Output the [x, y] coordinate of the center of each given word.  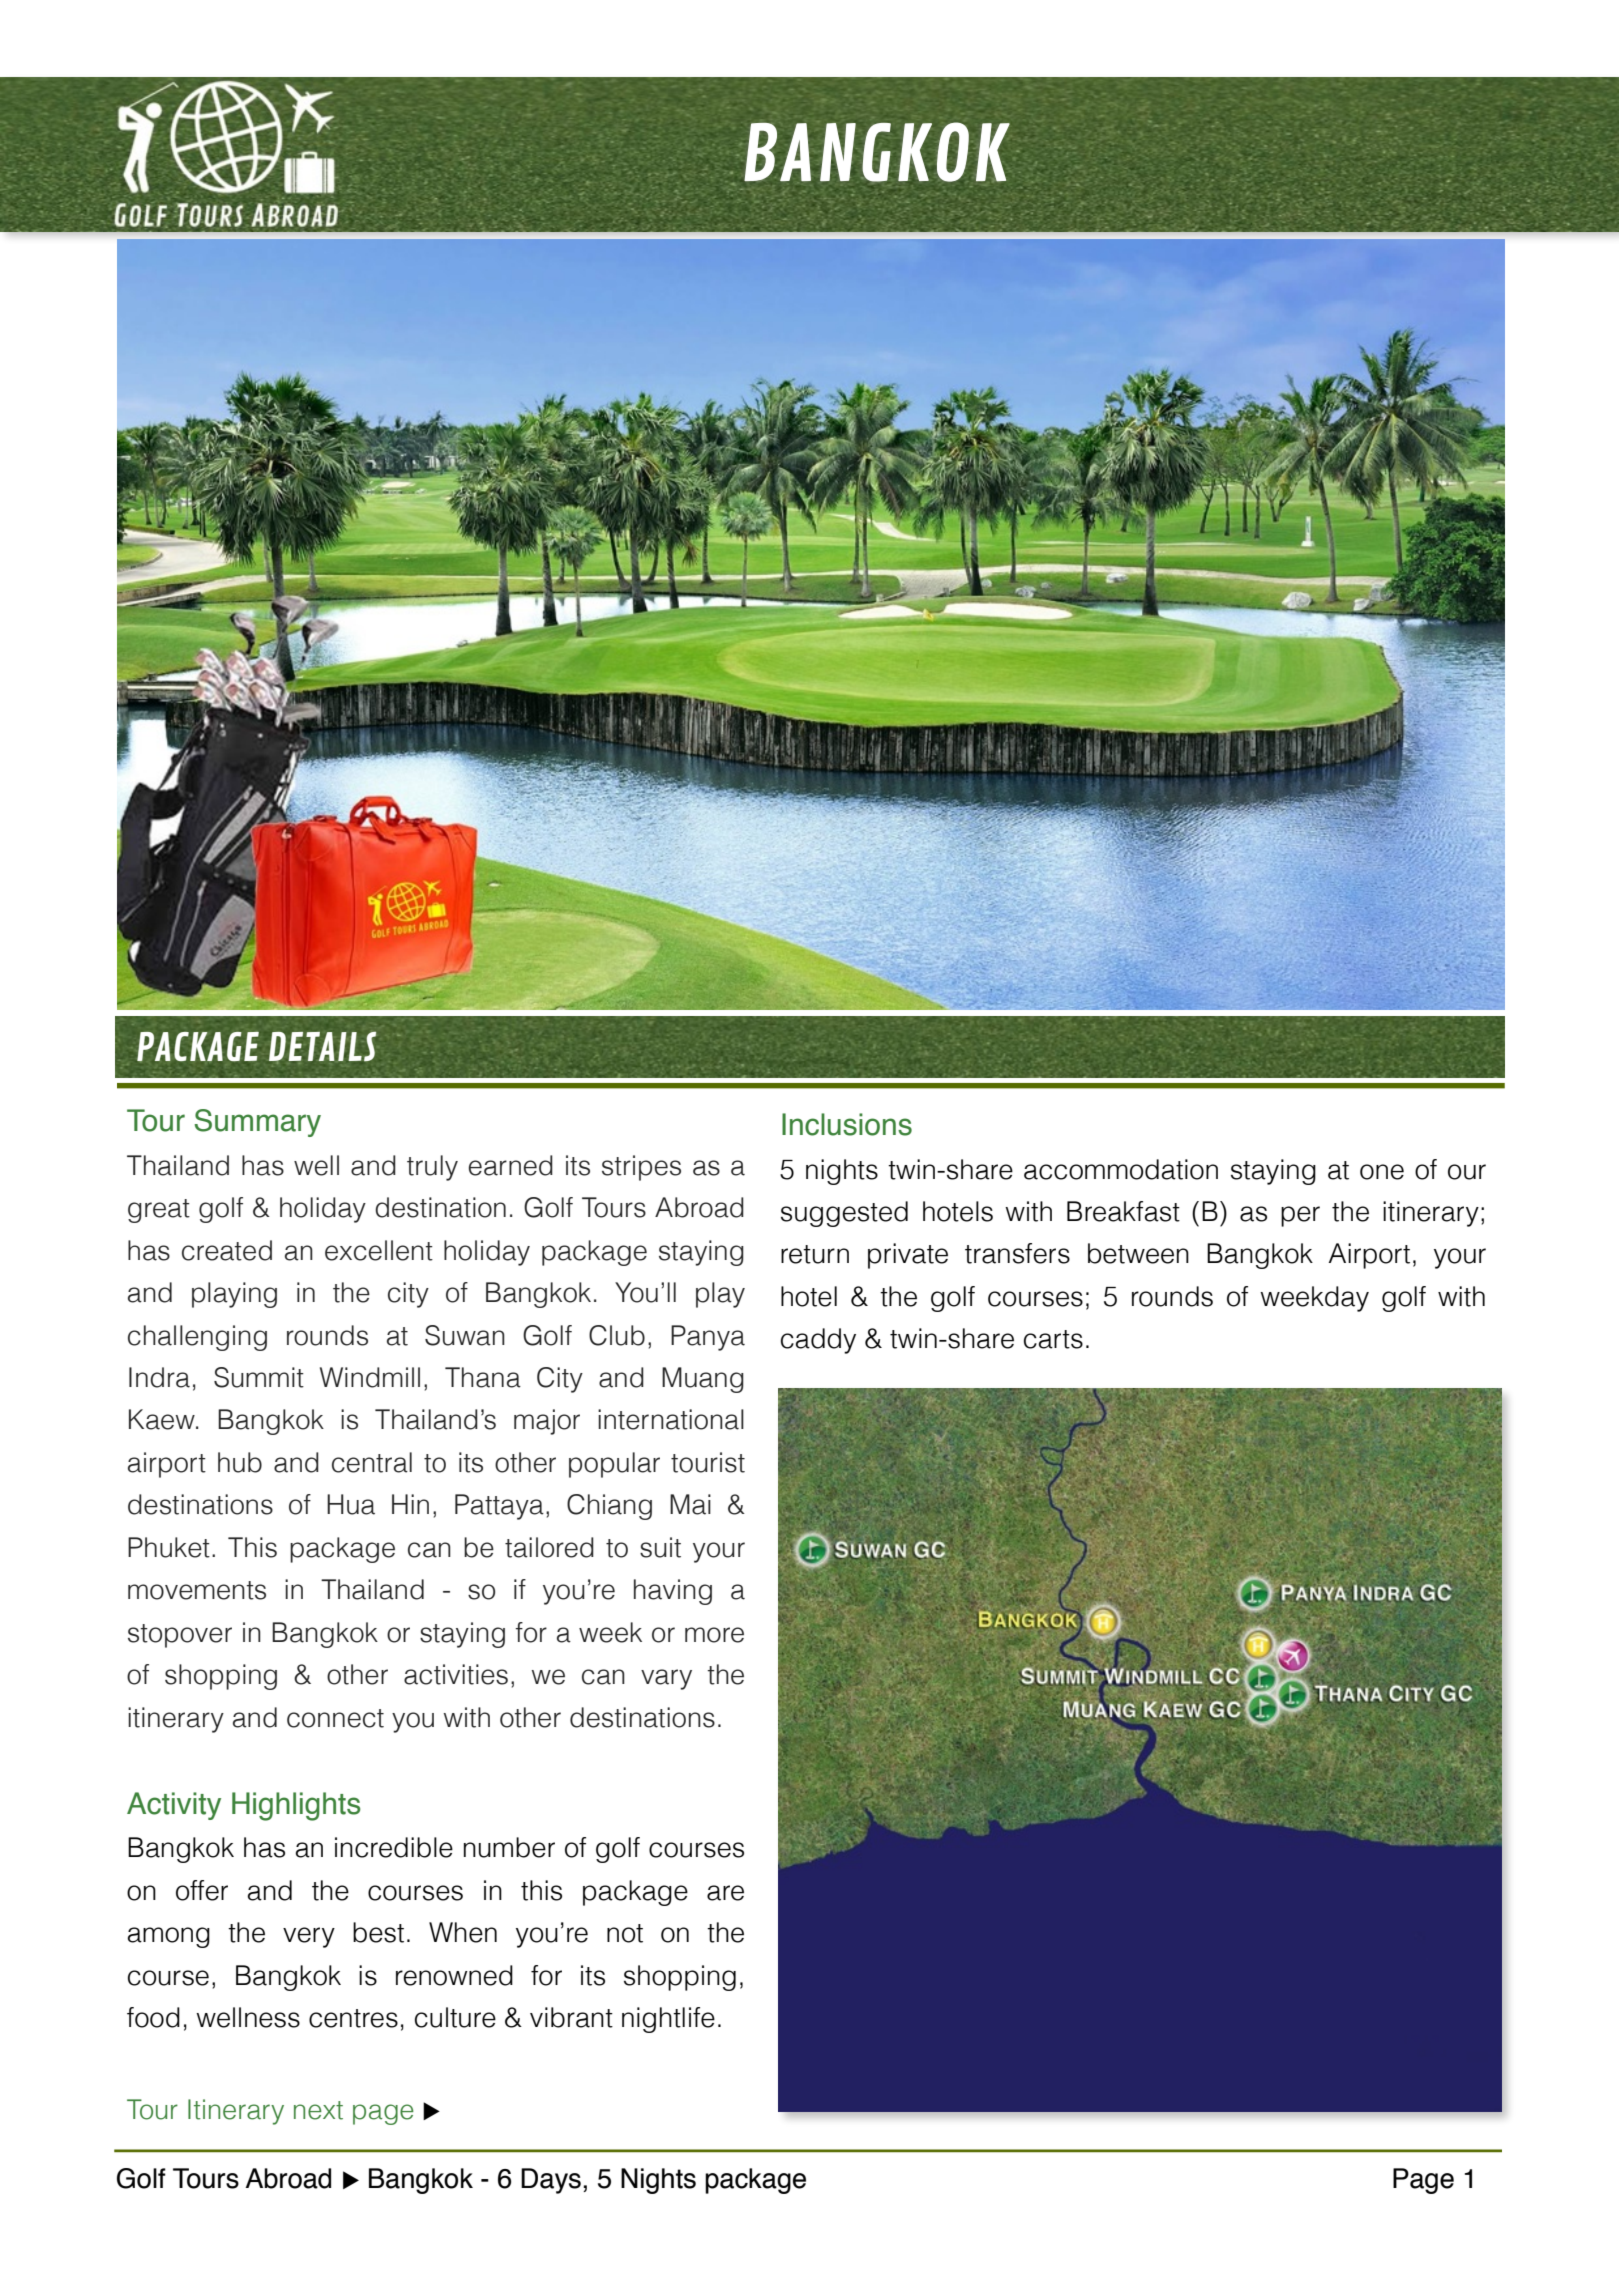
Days [551, 2181]
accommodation [1121, 1169]
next [318, 2110]
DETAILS [322, 1047]
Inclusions [847, 1124]
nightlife [668, 2020]
